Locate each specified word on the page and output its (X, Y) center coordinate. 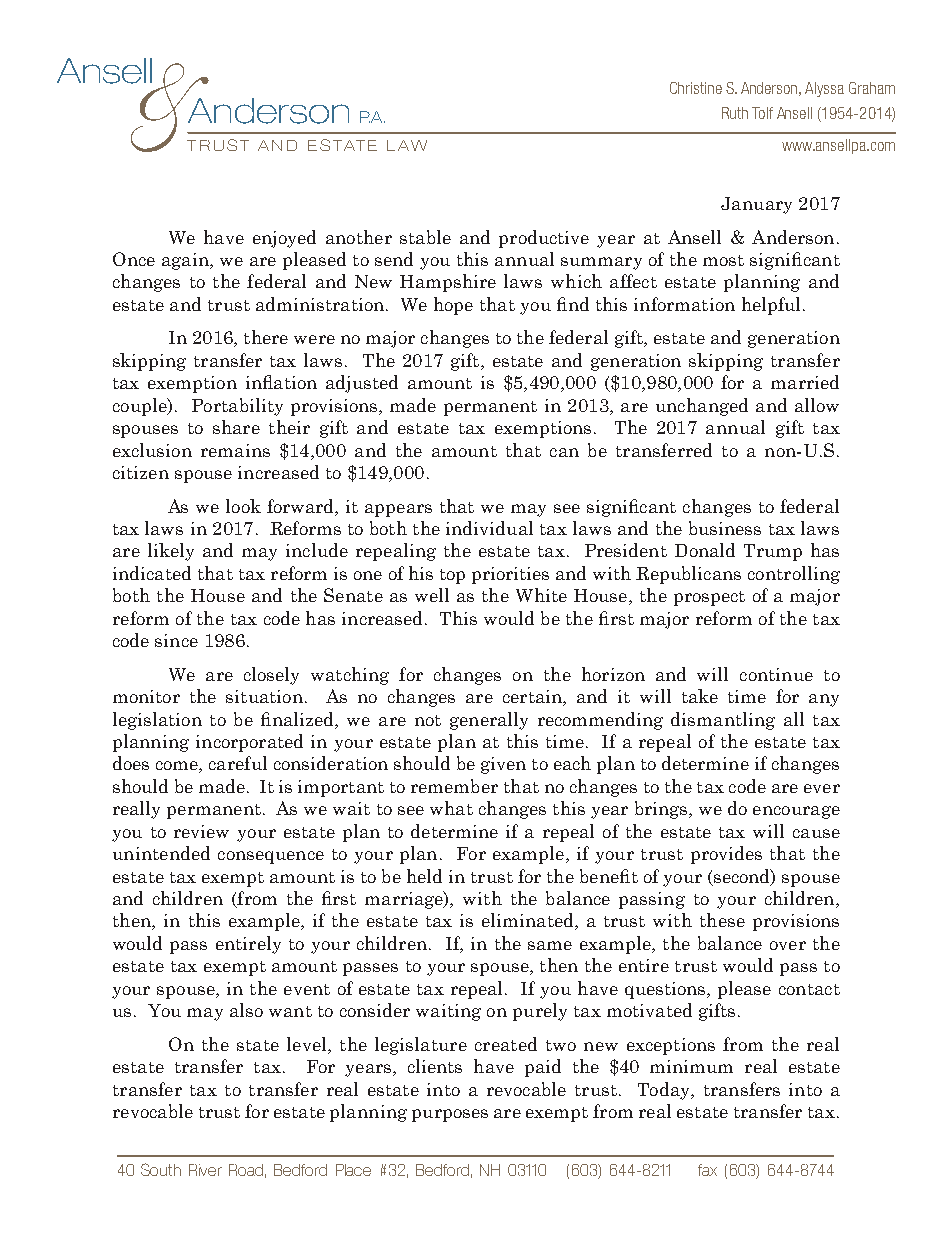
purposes (450, 1115)
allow (817, 405)
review (201, 831)
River (205, 1170)
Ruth (735, 113)
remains (235, 450)
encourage (796, 812)
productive (544, 239)
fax (707, 1170)
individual (489, 528)
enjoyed (284, 239)
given (503, 765)
